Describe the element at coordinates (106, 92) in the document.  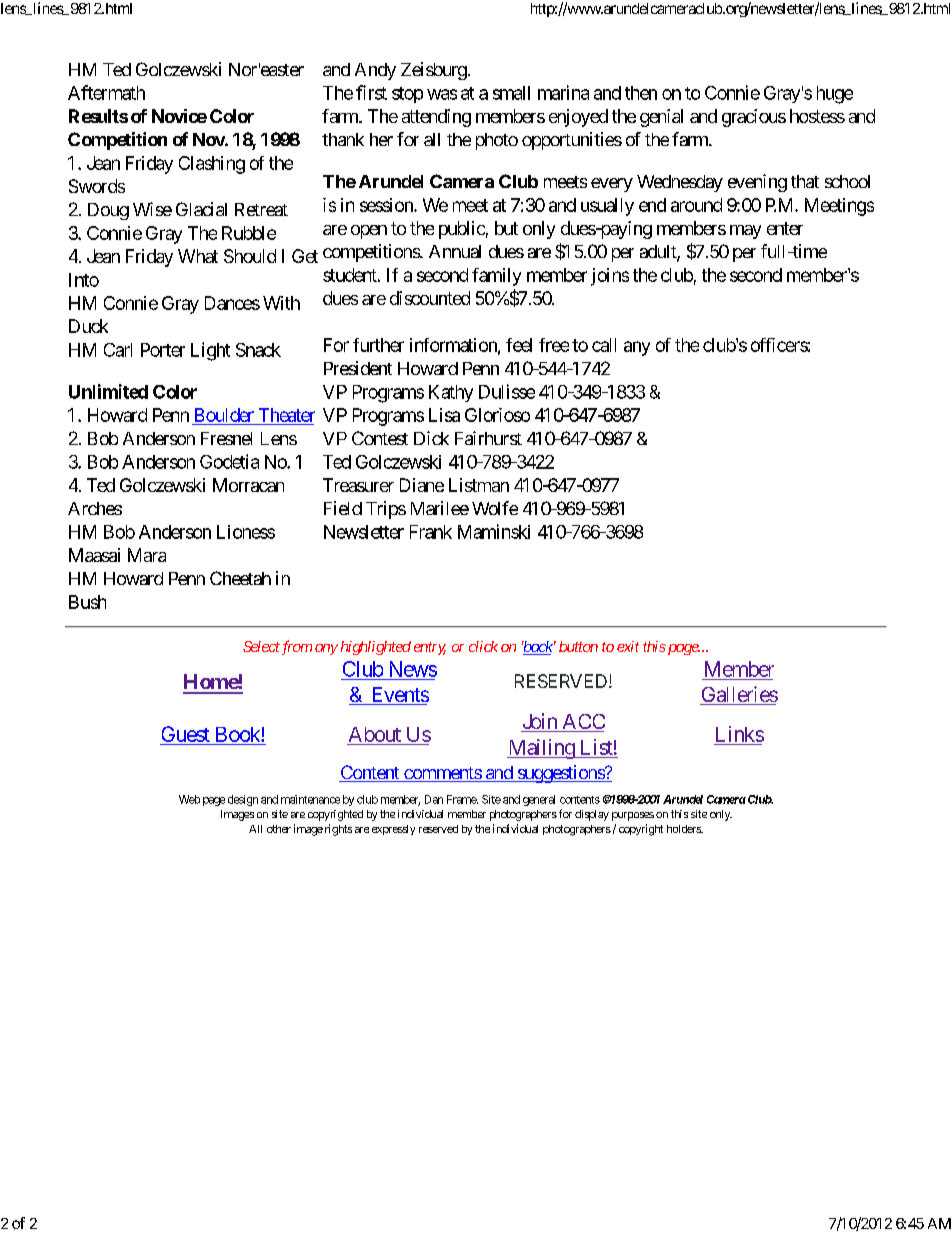
I see `Aftermath` at that location.
